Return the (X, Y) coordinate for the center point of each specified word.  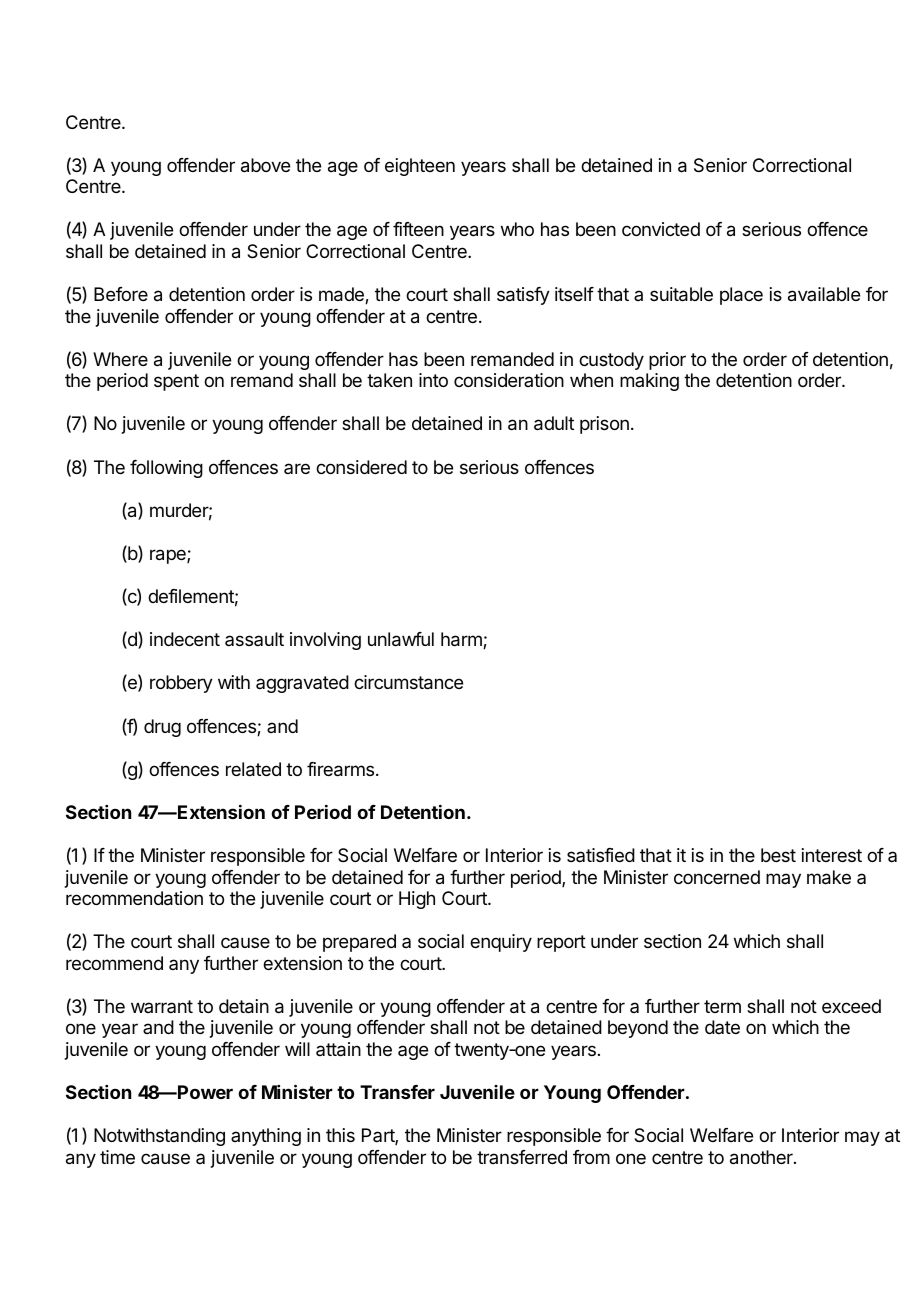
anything (266, 1137)
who (517, 229)
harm (462, 640)
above (265, 165)
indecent (185, 639)
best (778, 855)
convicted (661, 229)
